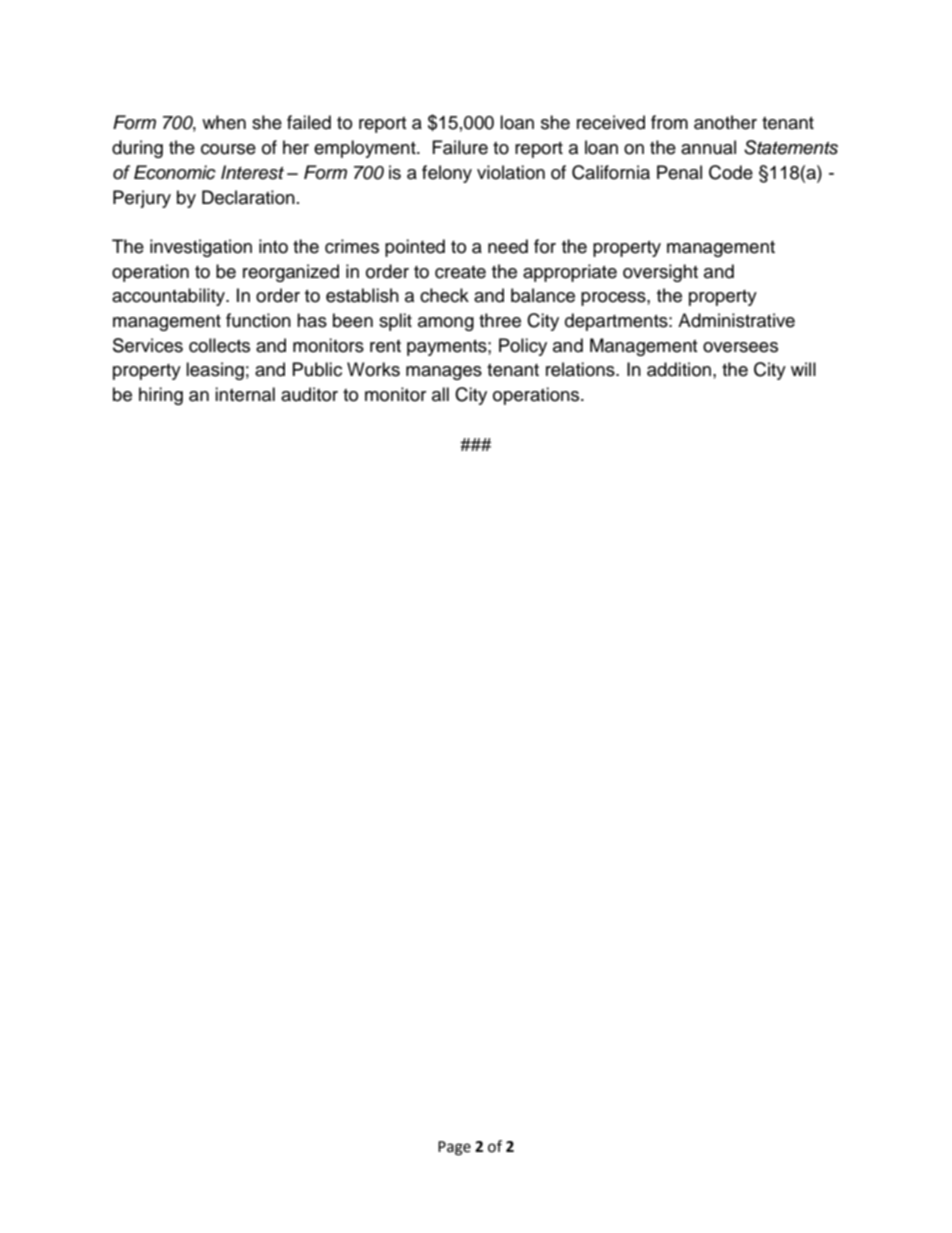 The width and height of the screenshot is (952, 1233). What do you see at coordinates (708, 147) in the screenshot?
I see `annual` at bounding box center [708, 147].
